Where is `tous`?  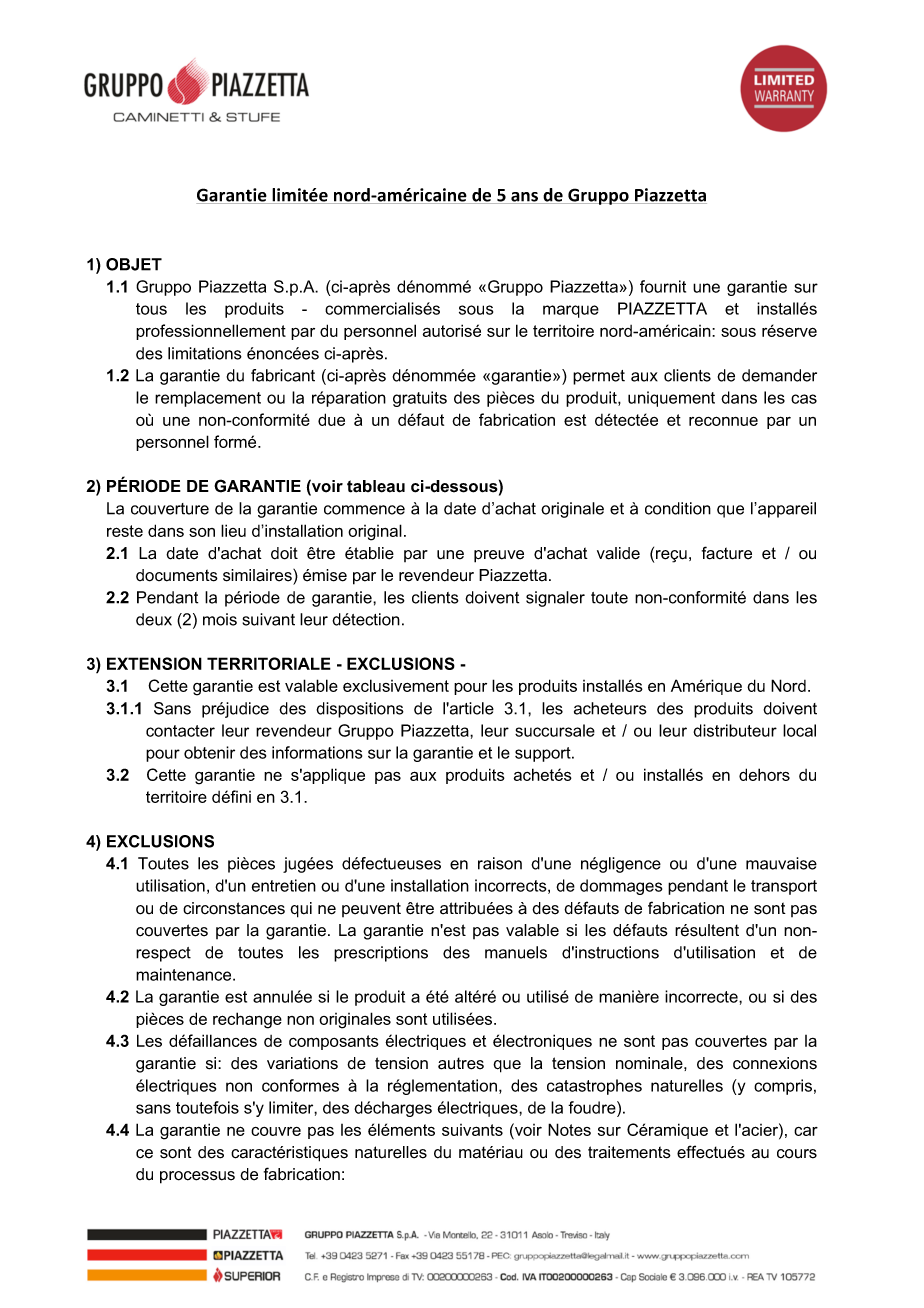 tous is located at coordinates (151, 309).
